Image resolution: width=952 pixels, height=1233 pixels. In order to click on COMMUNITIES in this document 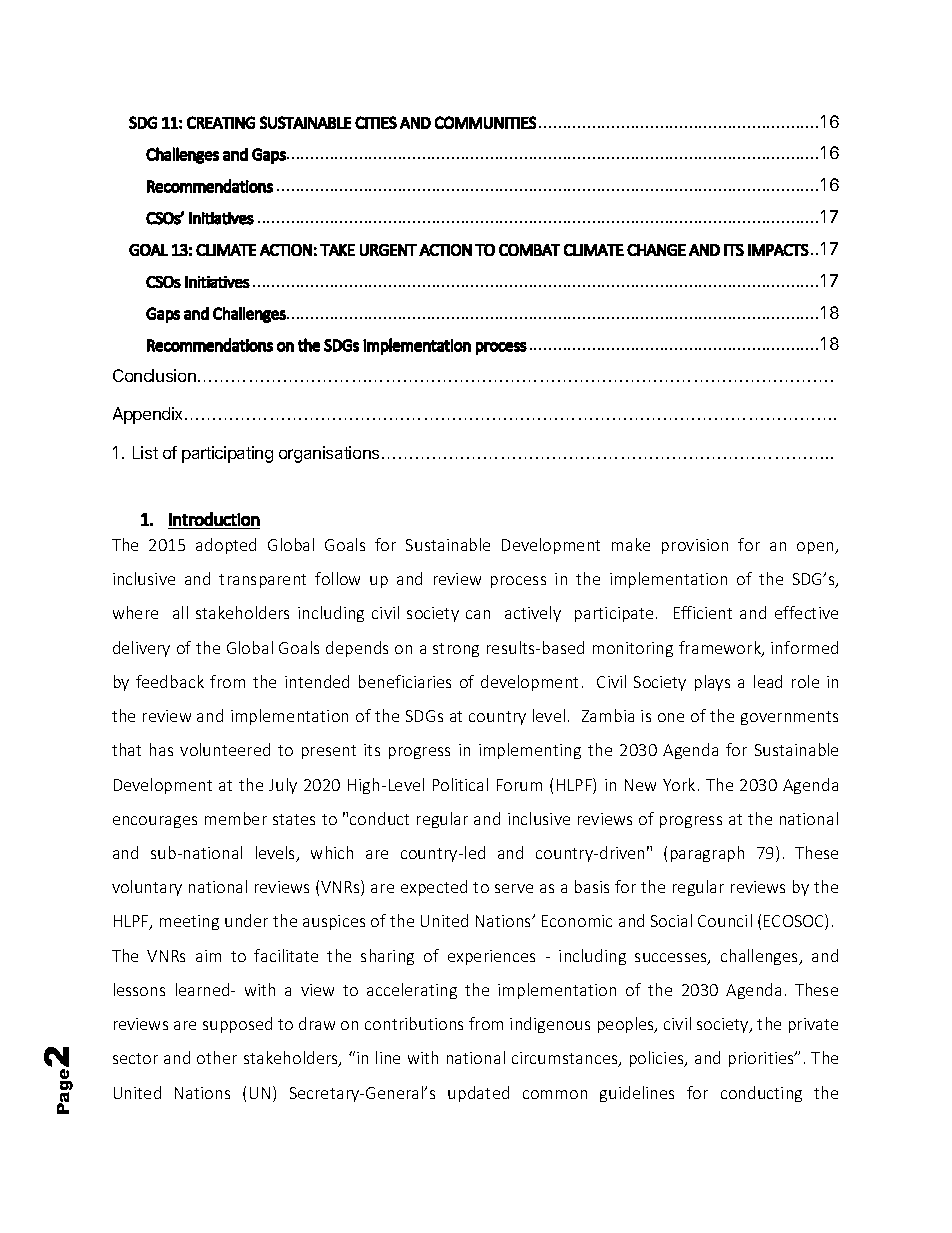, I will do `click(485, 122)`.
